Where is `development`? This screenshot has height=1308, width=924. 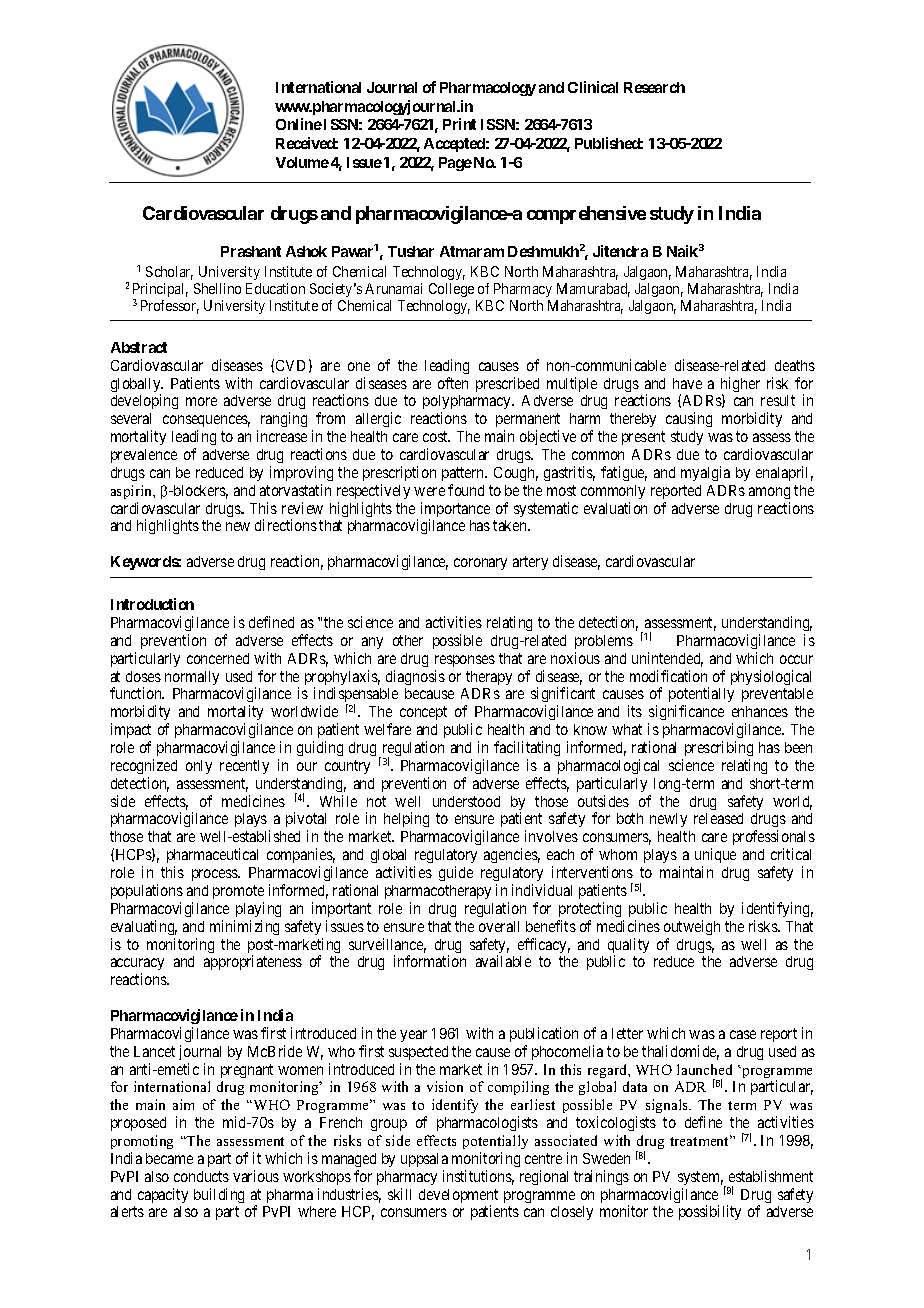 development is located at coordinates (458, 1197).
